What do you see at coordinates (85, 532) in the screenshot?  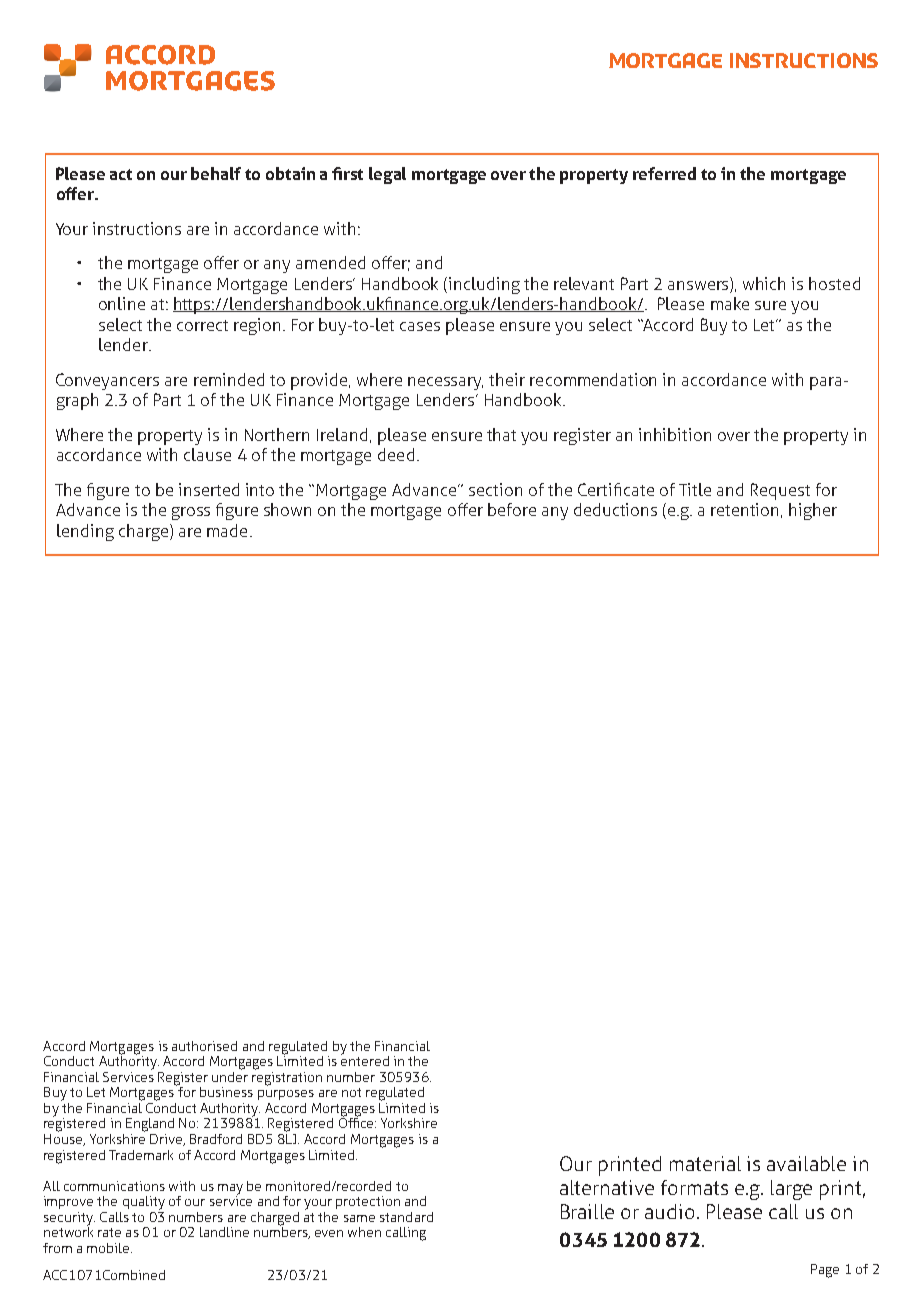 I see `lending` at bounding box center [85, 532].
